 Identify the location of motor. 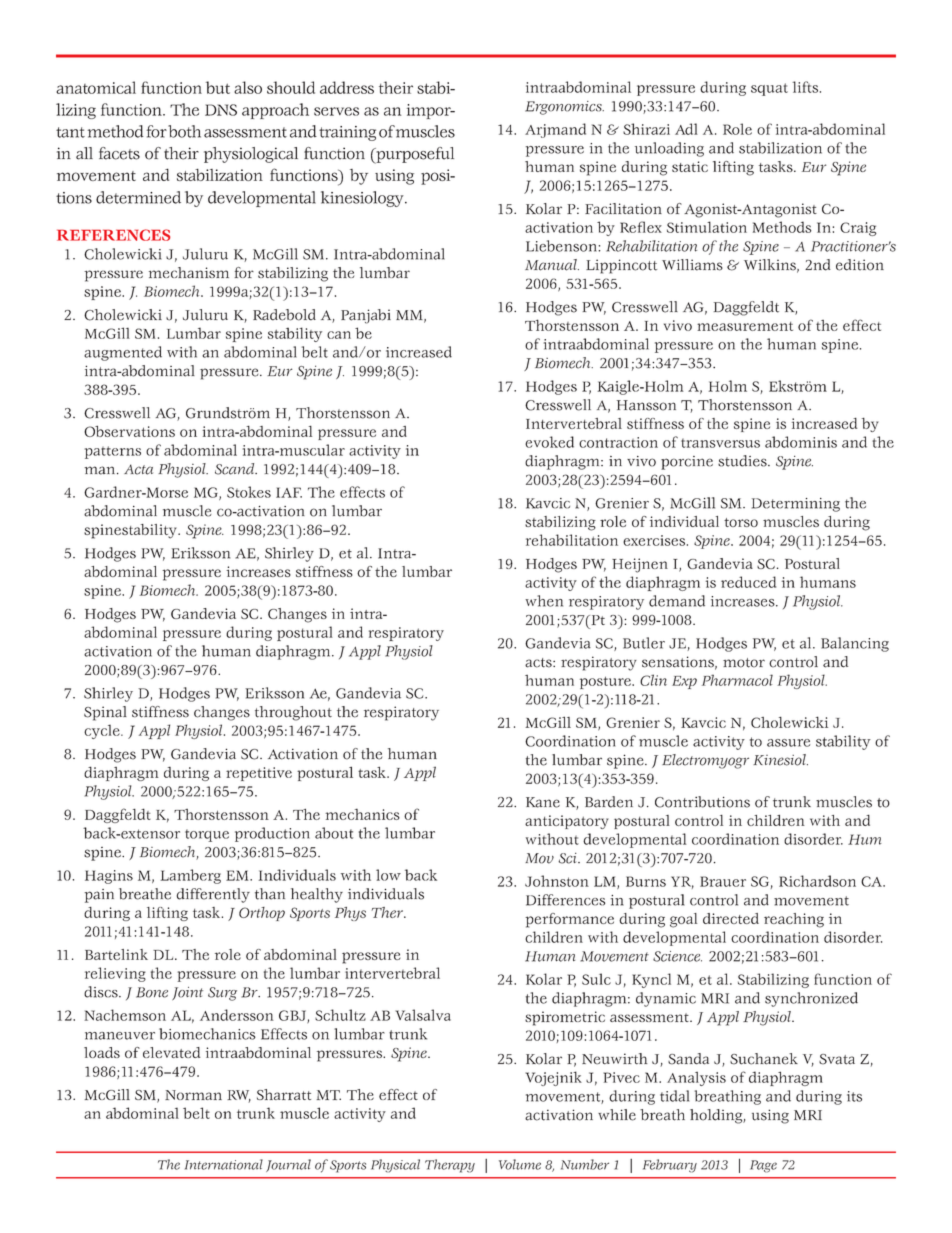
(744, 663).
